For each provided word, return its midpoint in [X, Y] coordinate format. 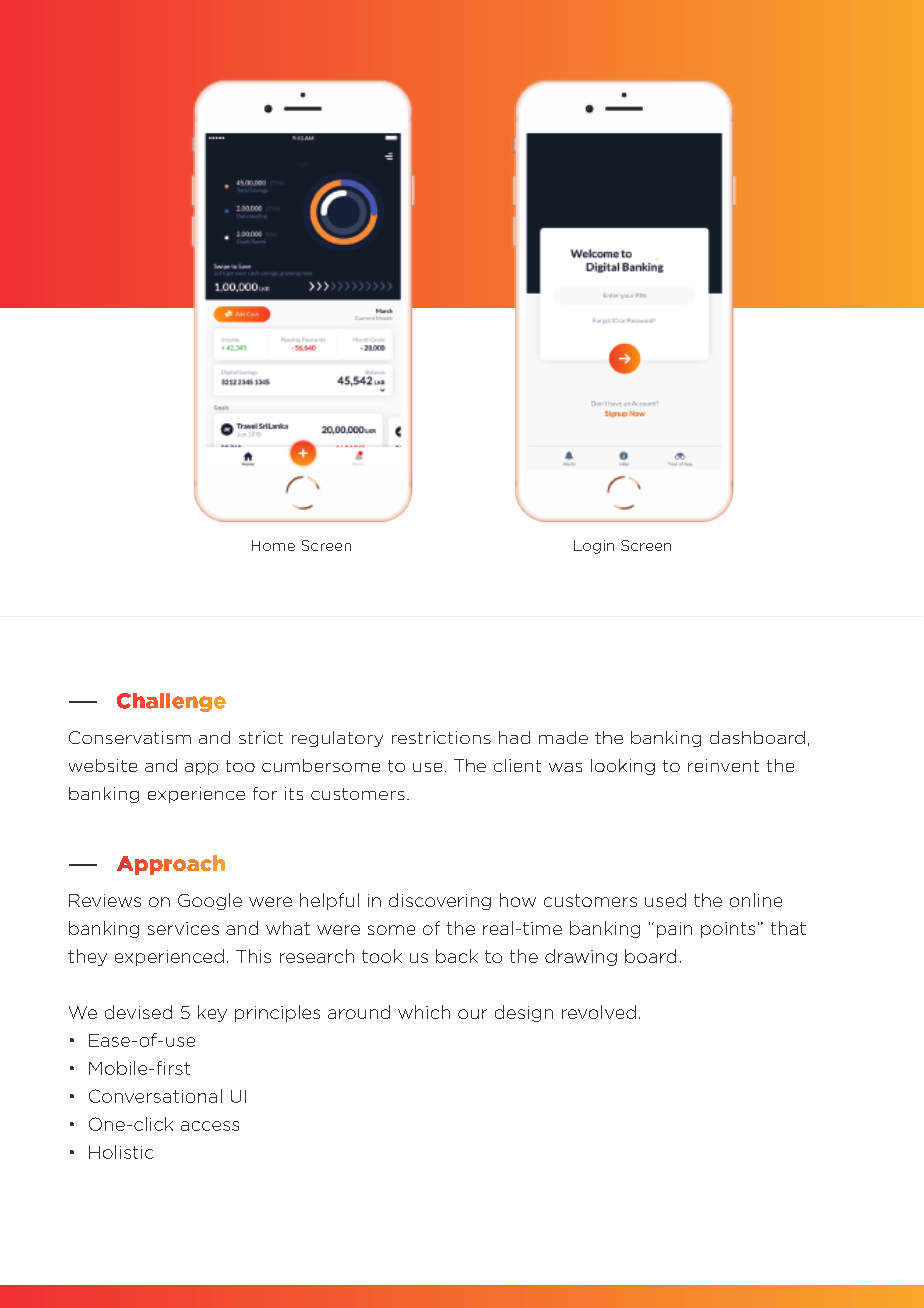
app [201, 769]
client [517, 765]
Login [594, 547]
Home [273, 545]
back [457, 956]
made [563, 737]
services [183, 928]
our [472, 1014]
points [728, 930]
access [210, 1126]
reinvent [723, 765]
